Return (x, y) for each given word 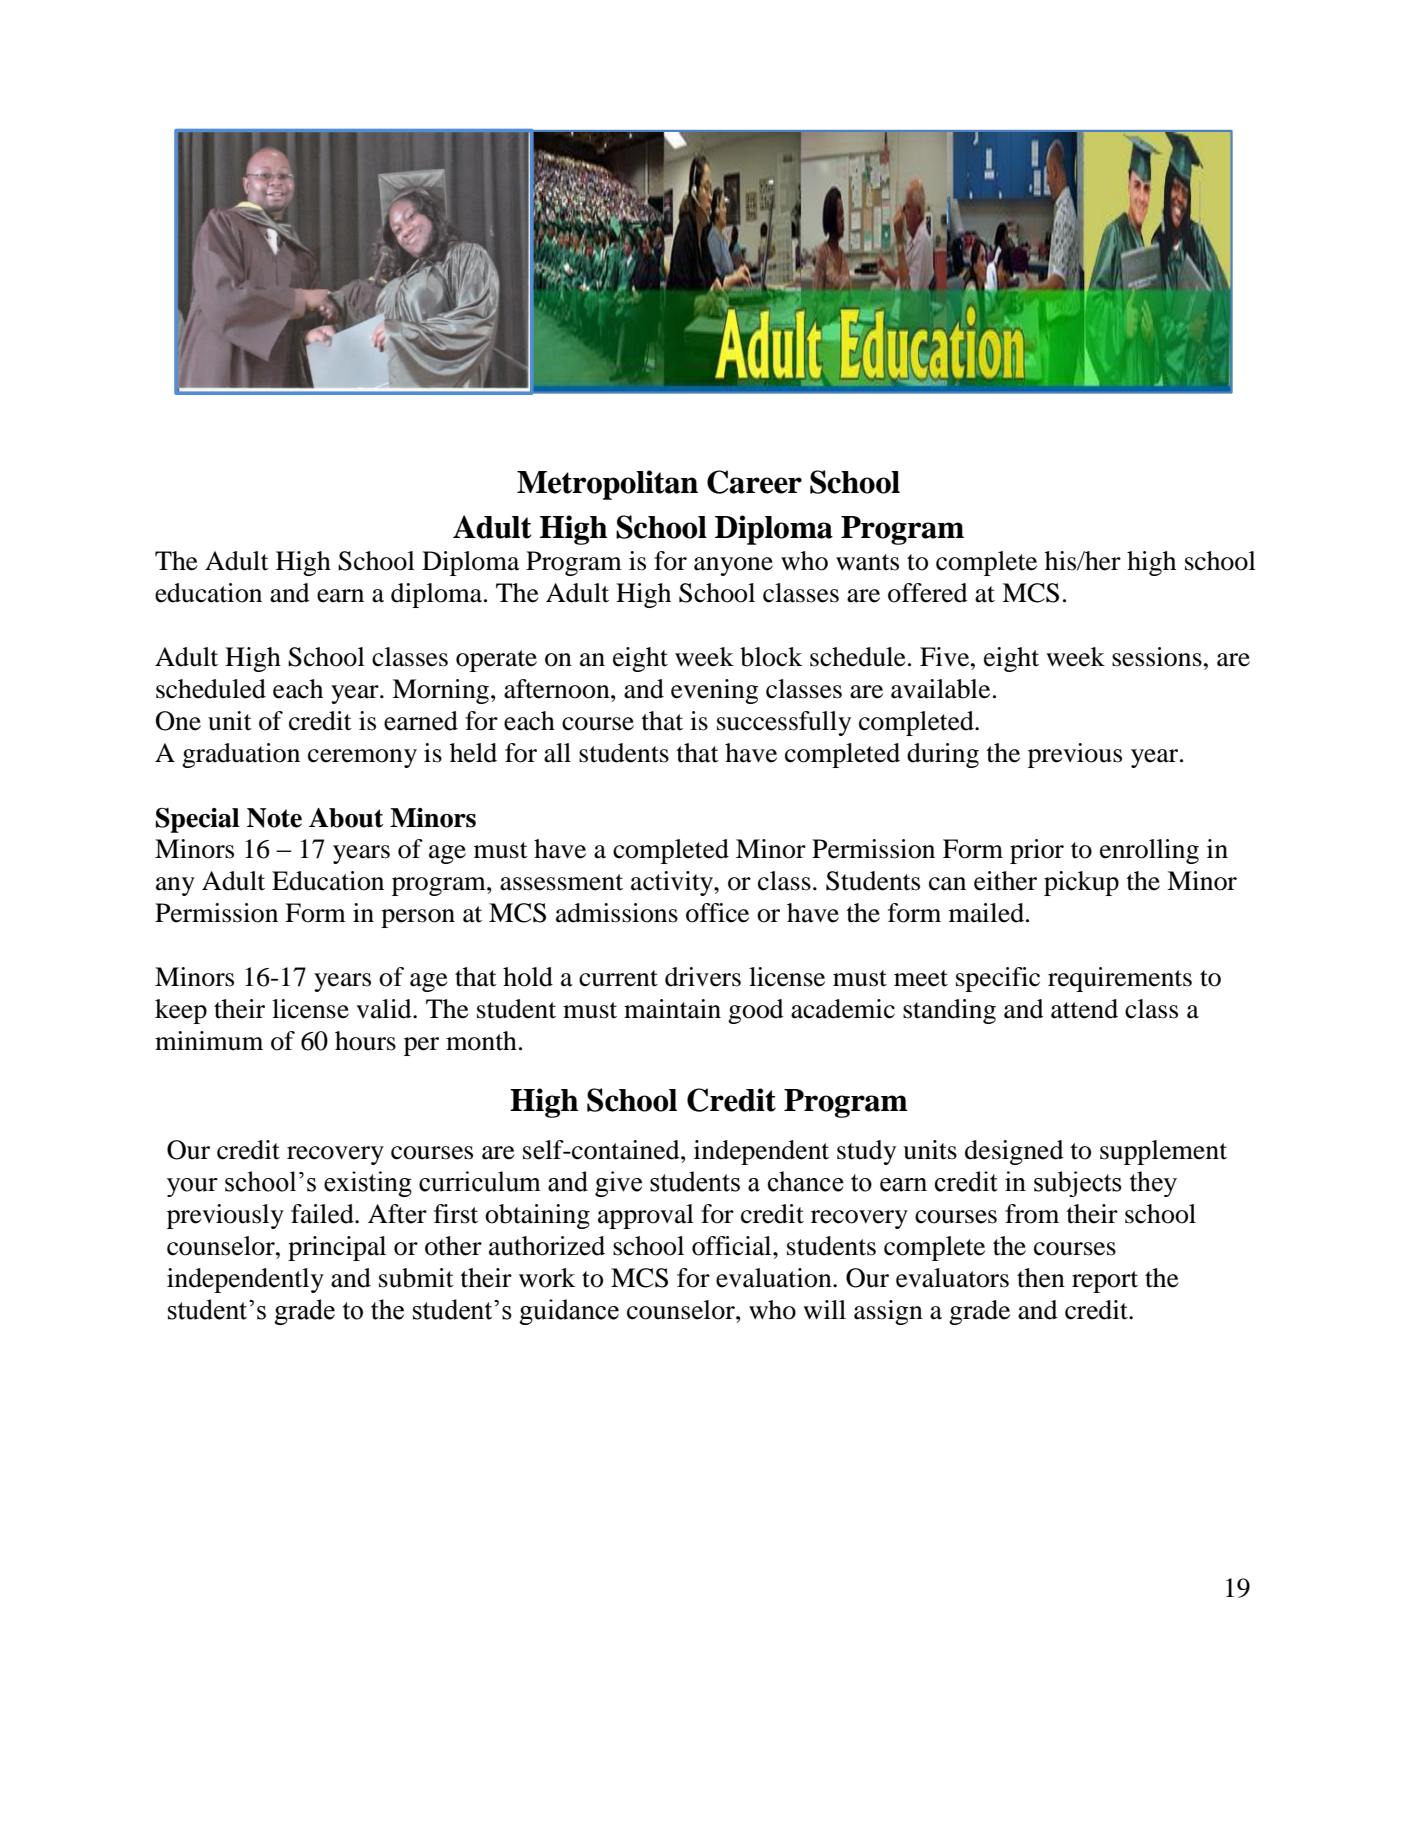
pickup (1081, 883)
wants (867, 562)
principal (337, 1248)
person (418, 918)
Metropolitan (607, 485)
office (717, 913)
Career (754, 482)
